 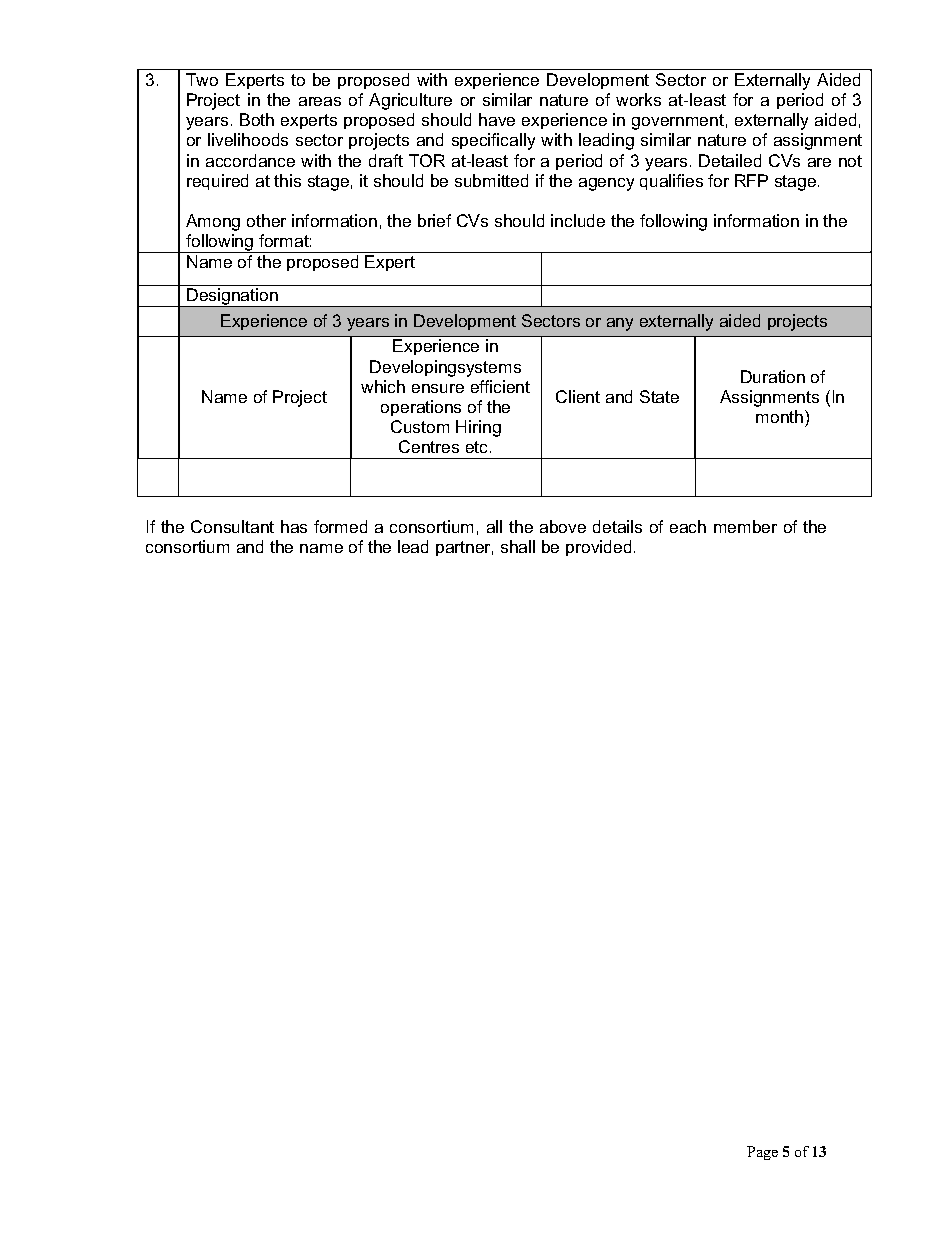 I want to click on each, so click(x=688, y=526).
